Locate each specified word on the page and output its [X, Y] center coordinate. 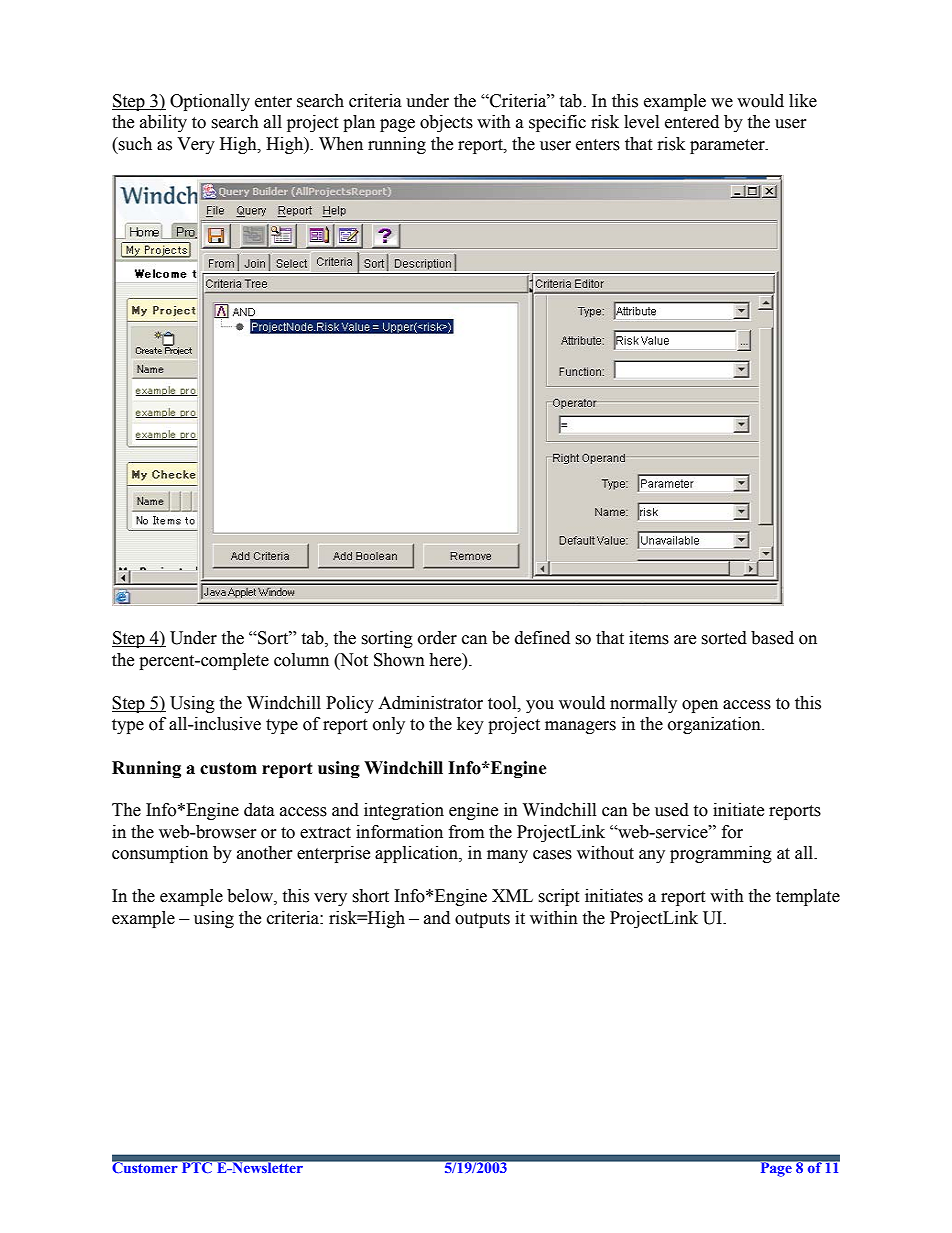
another [265, 853]
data [259, 810]
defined [542, 638]
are [685, 640]
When [341, 144]
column [301, 660]
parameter [728, 146]
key [470, 725]
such [134, 144]
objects [446, 123]
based [772, 638]
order [437, 638]
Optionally [210, 102]
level [641, 122]
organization [715, 725]
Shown [399, 660]
